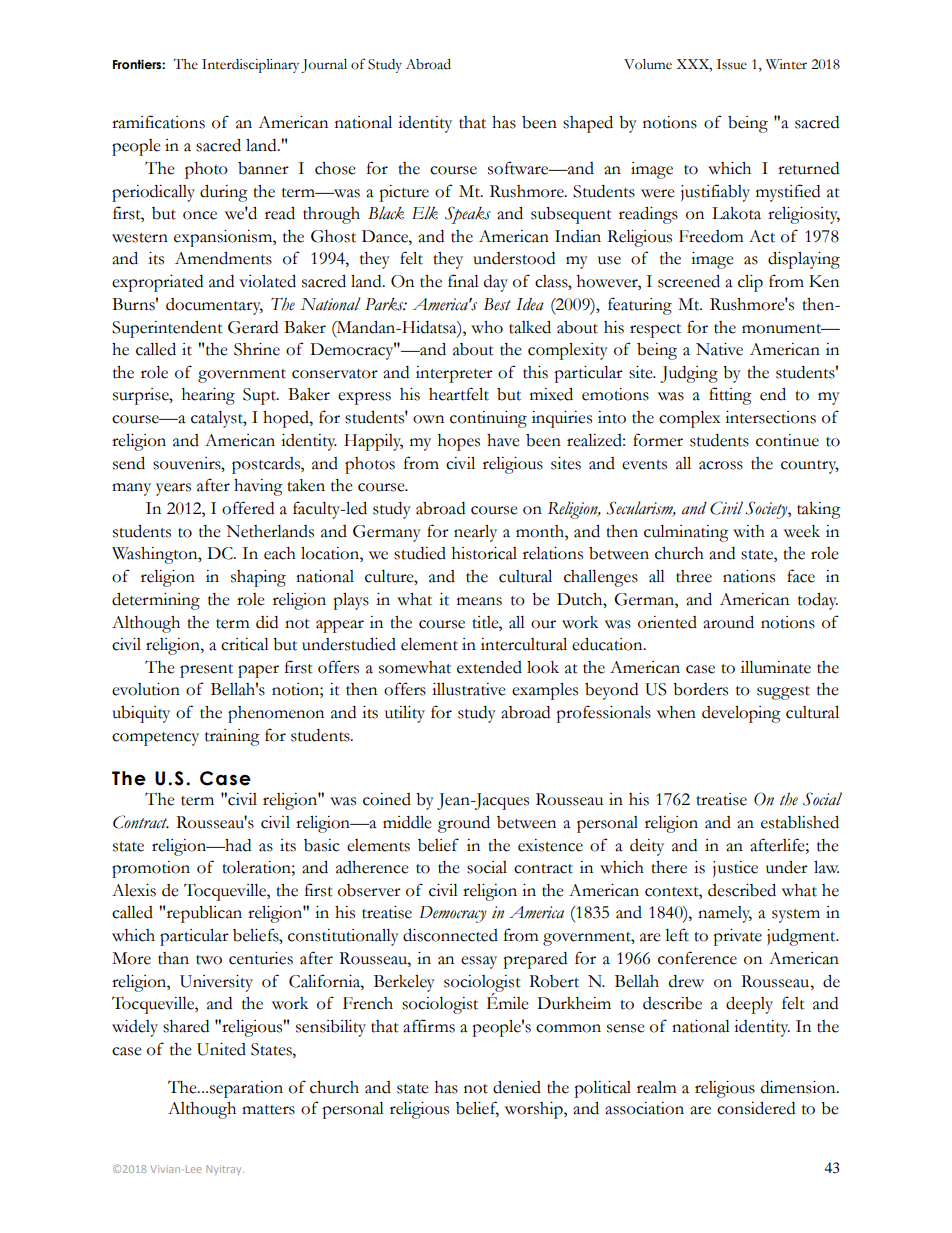 The image size is (952, 1233). I want to click on means, so click(479, 601).
